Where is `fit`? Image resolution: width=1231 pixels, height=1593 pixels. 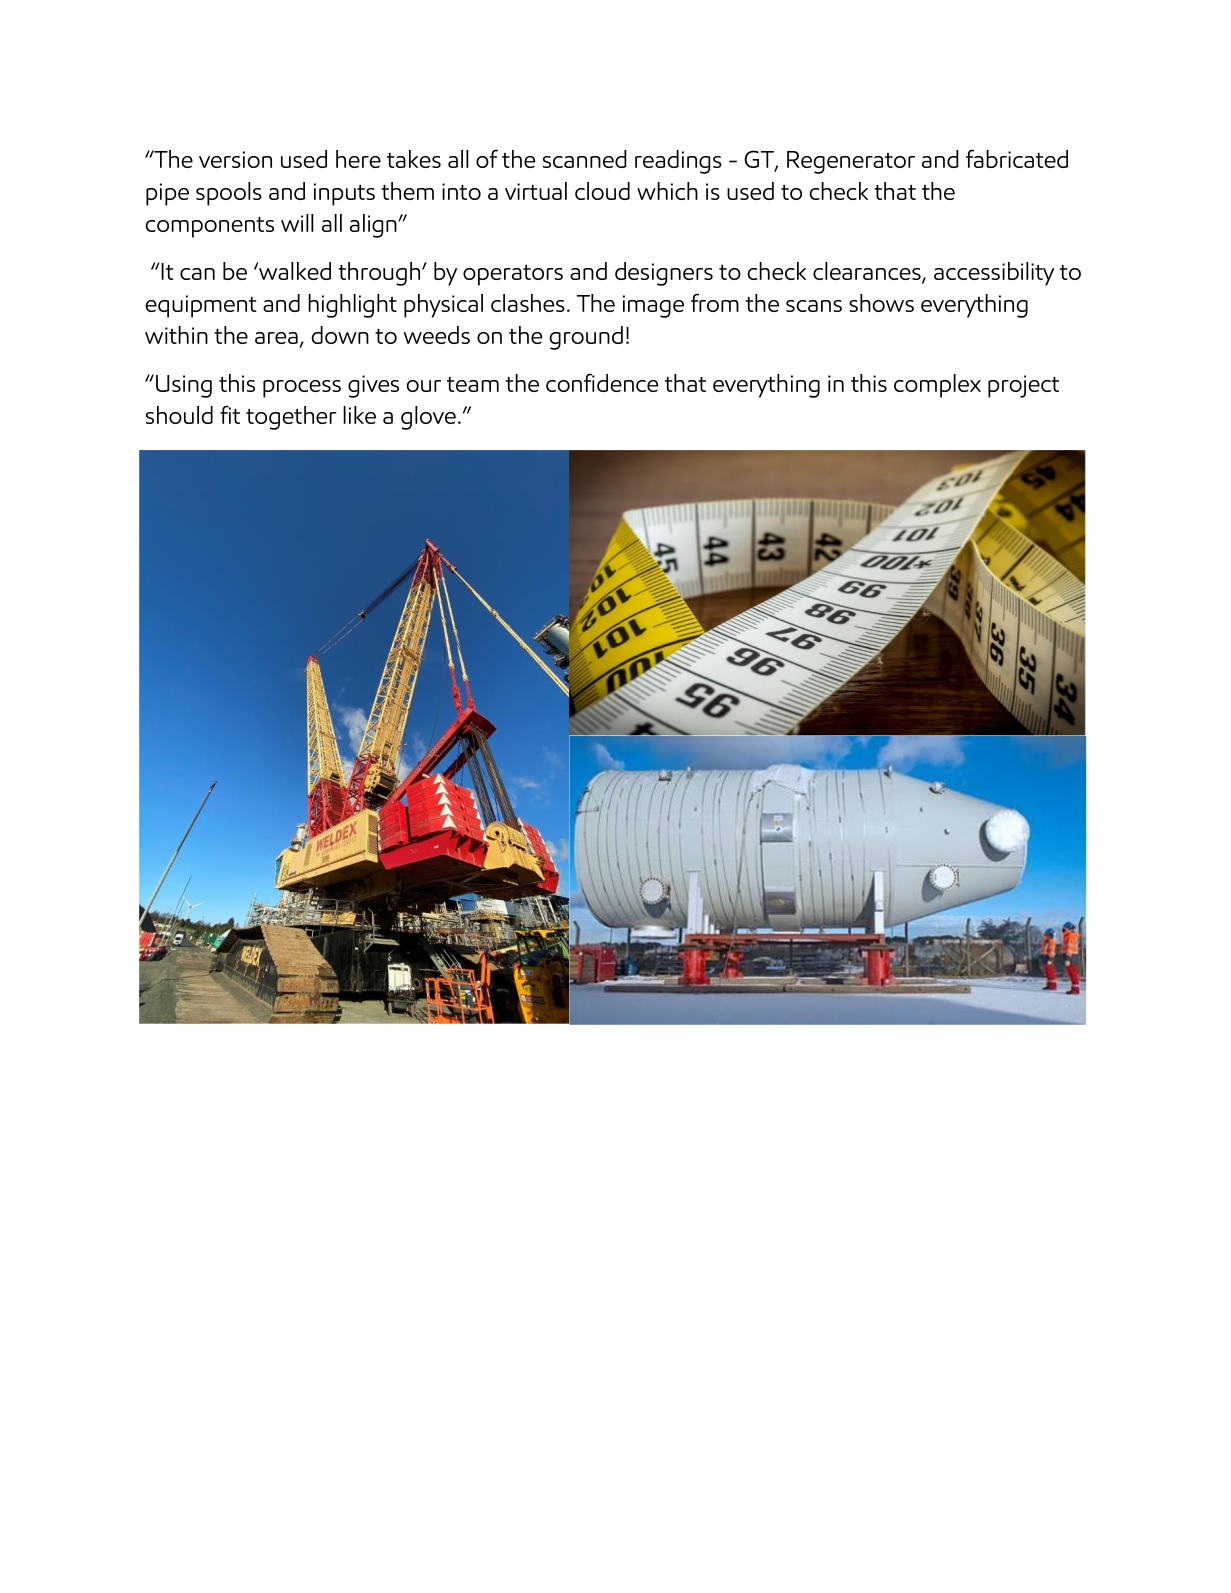
fit is located at coordinates (230, 414).
